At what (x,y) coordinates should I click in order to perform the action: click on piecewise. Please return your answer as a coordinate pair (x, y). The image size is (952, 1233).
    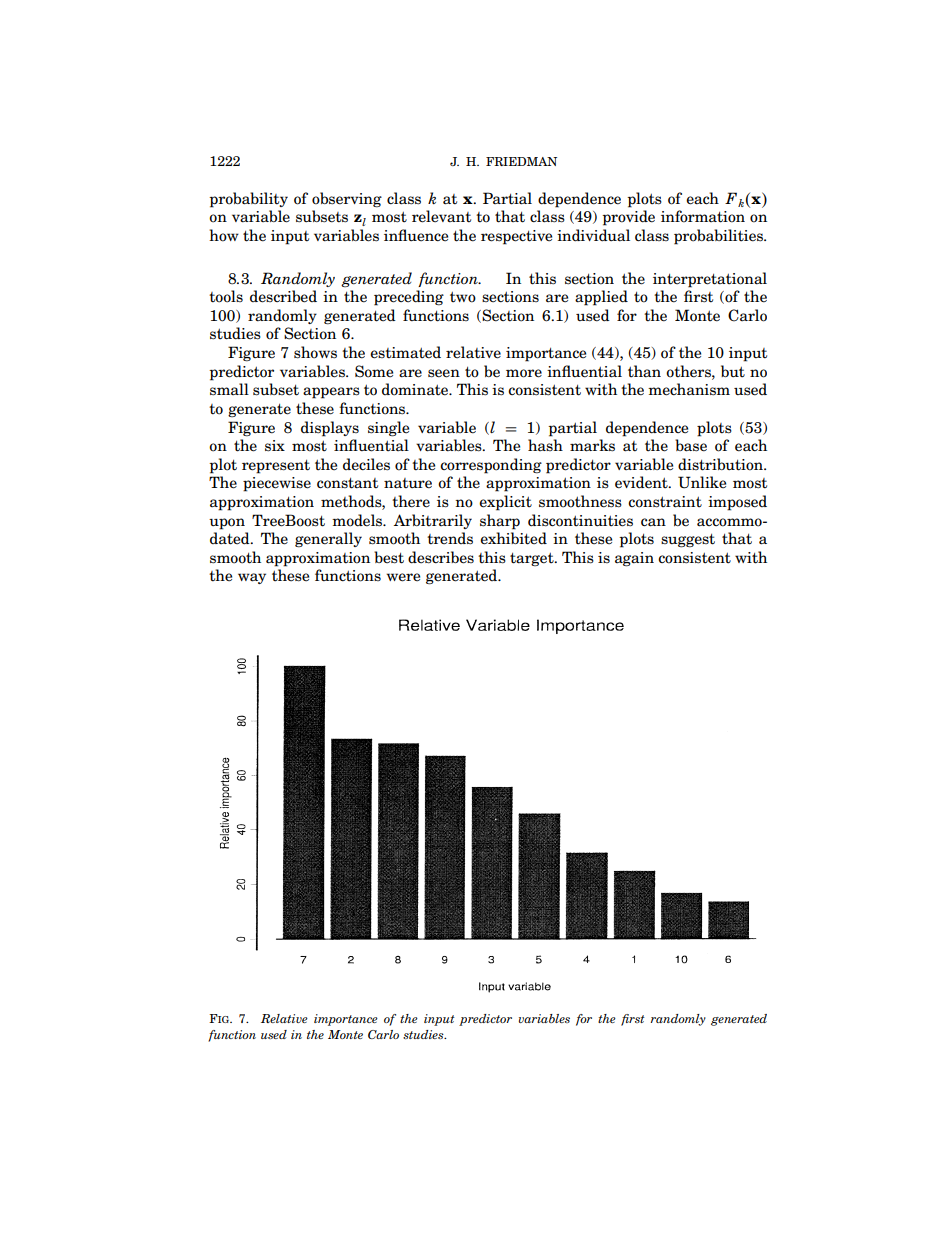
    Looking at the image, I should click on (277, 484).
